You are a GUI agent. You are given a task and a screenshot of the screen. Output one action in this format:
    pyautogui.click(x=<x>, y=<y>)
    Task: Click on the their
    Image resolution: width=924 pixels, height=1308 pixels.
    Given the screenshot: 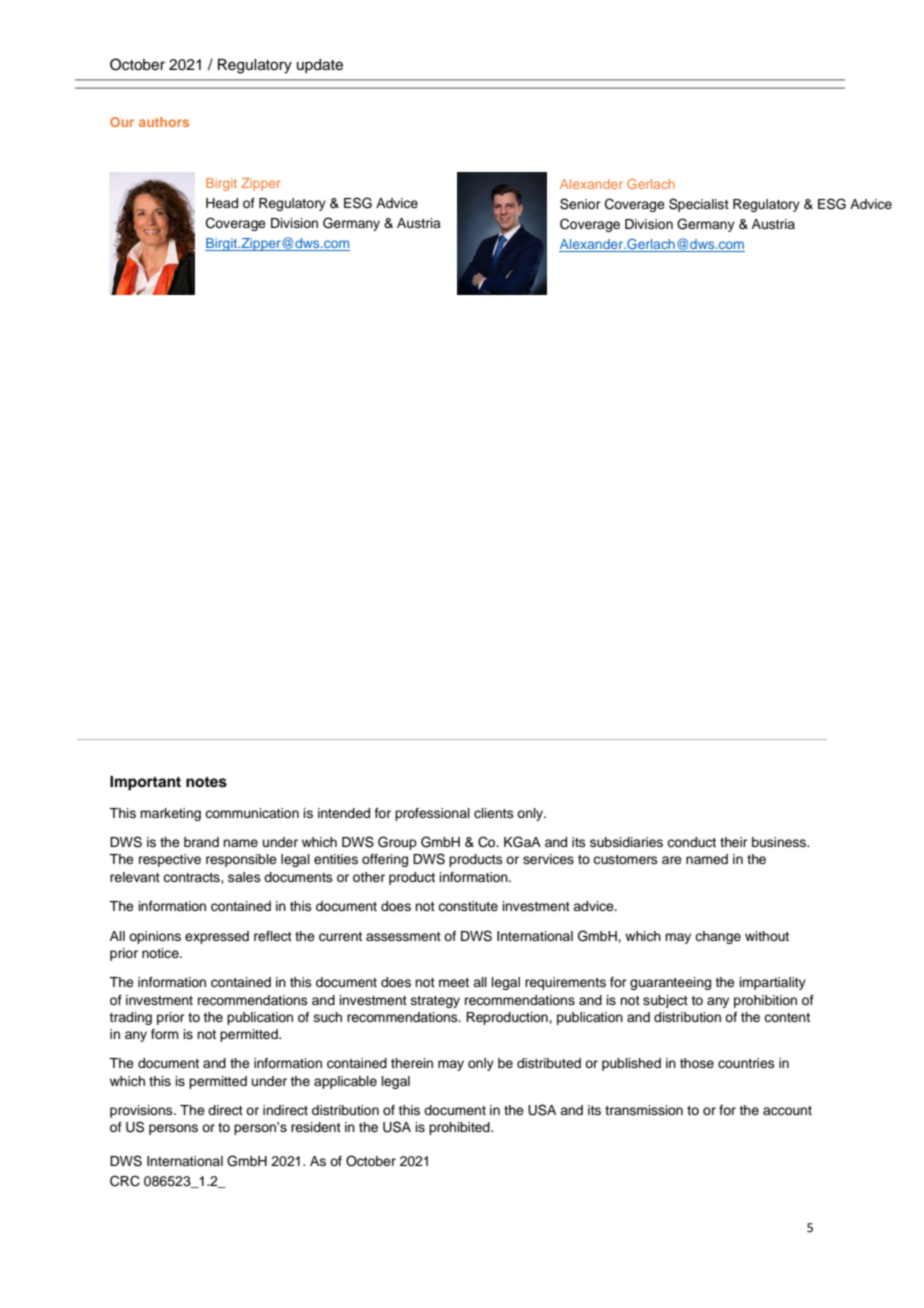 What is the action you would take?
    pyautogui.click(x=734, y=842)
